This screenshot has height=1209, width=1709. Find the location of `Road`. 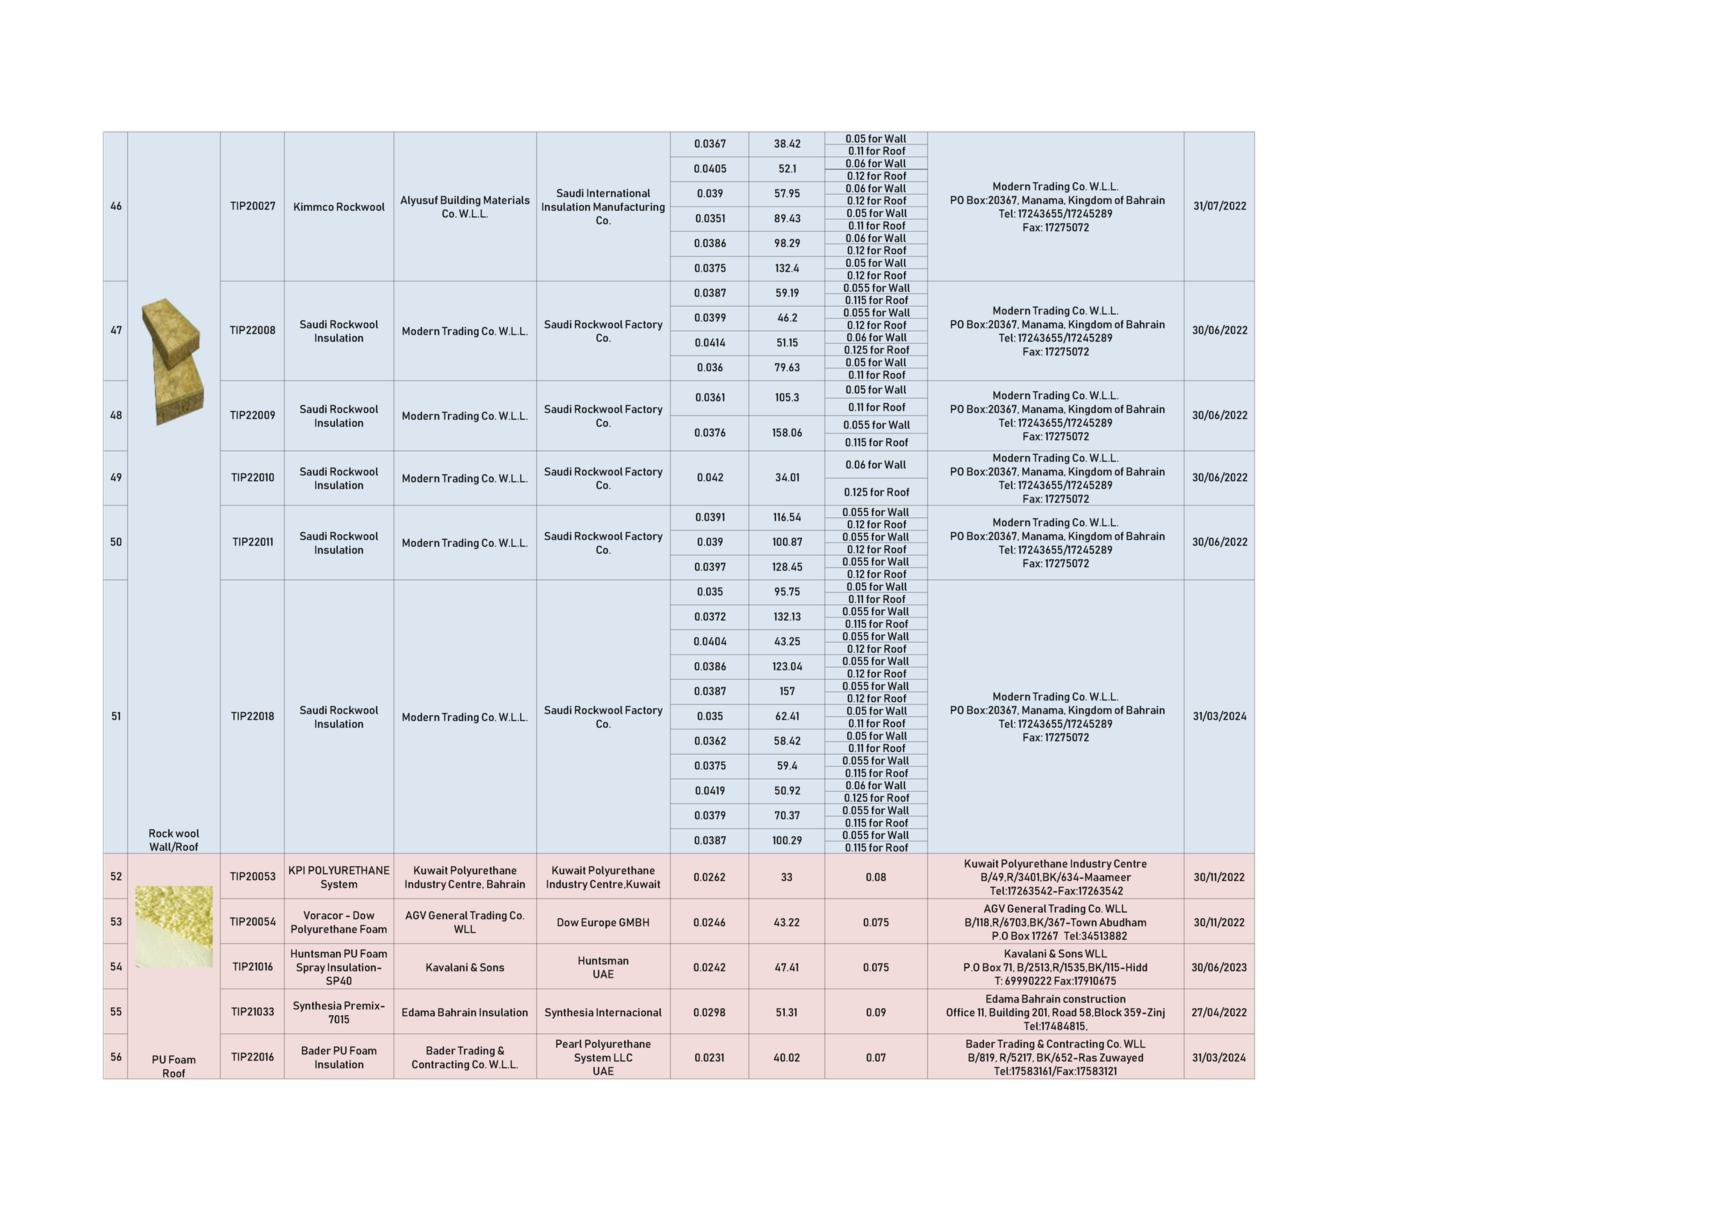

Road is located at coordinates (1064, 1012).
